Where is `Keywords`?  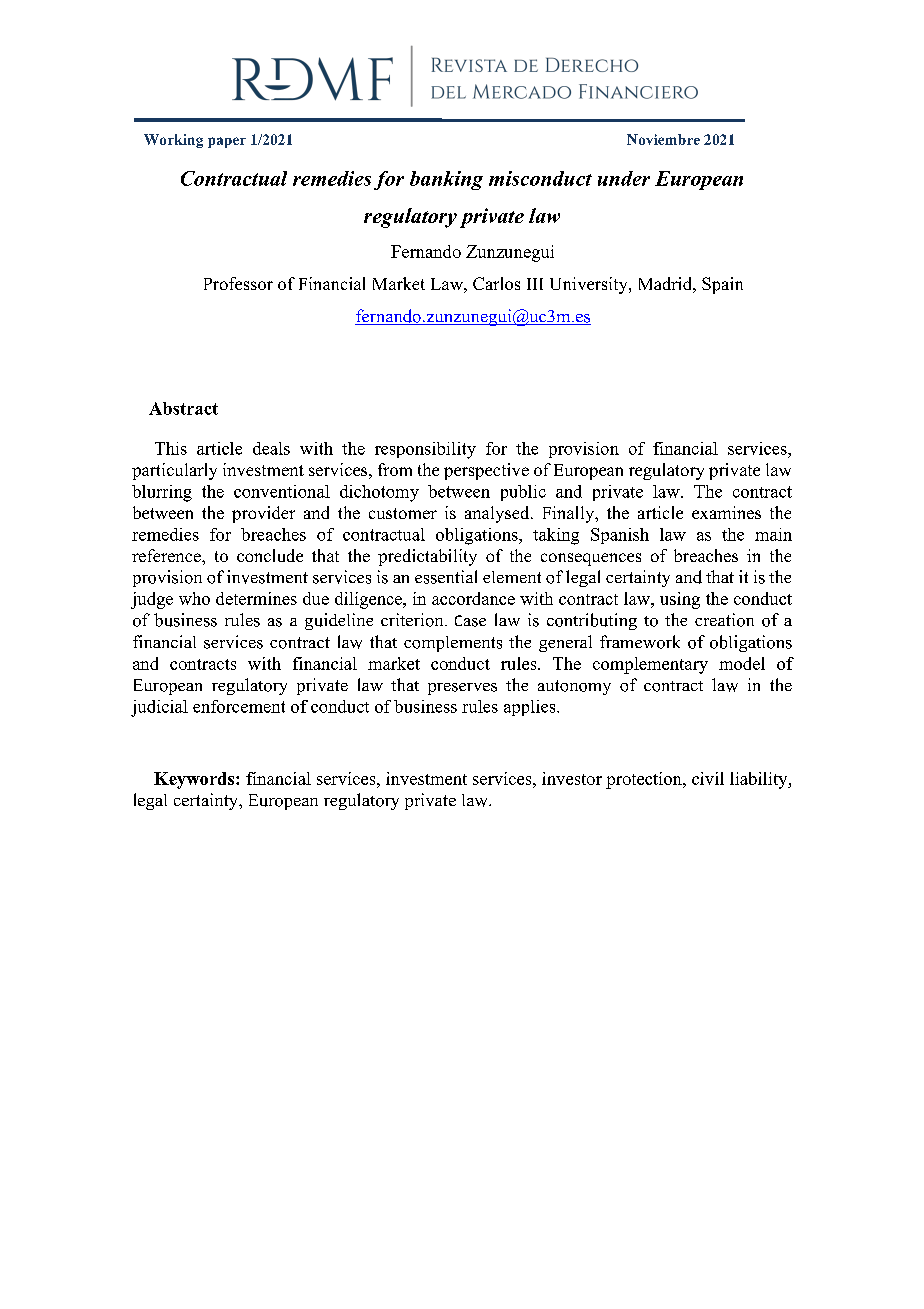
Keywords is located at coordinates (195, 780).
